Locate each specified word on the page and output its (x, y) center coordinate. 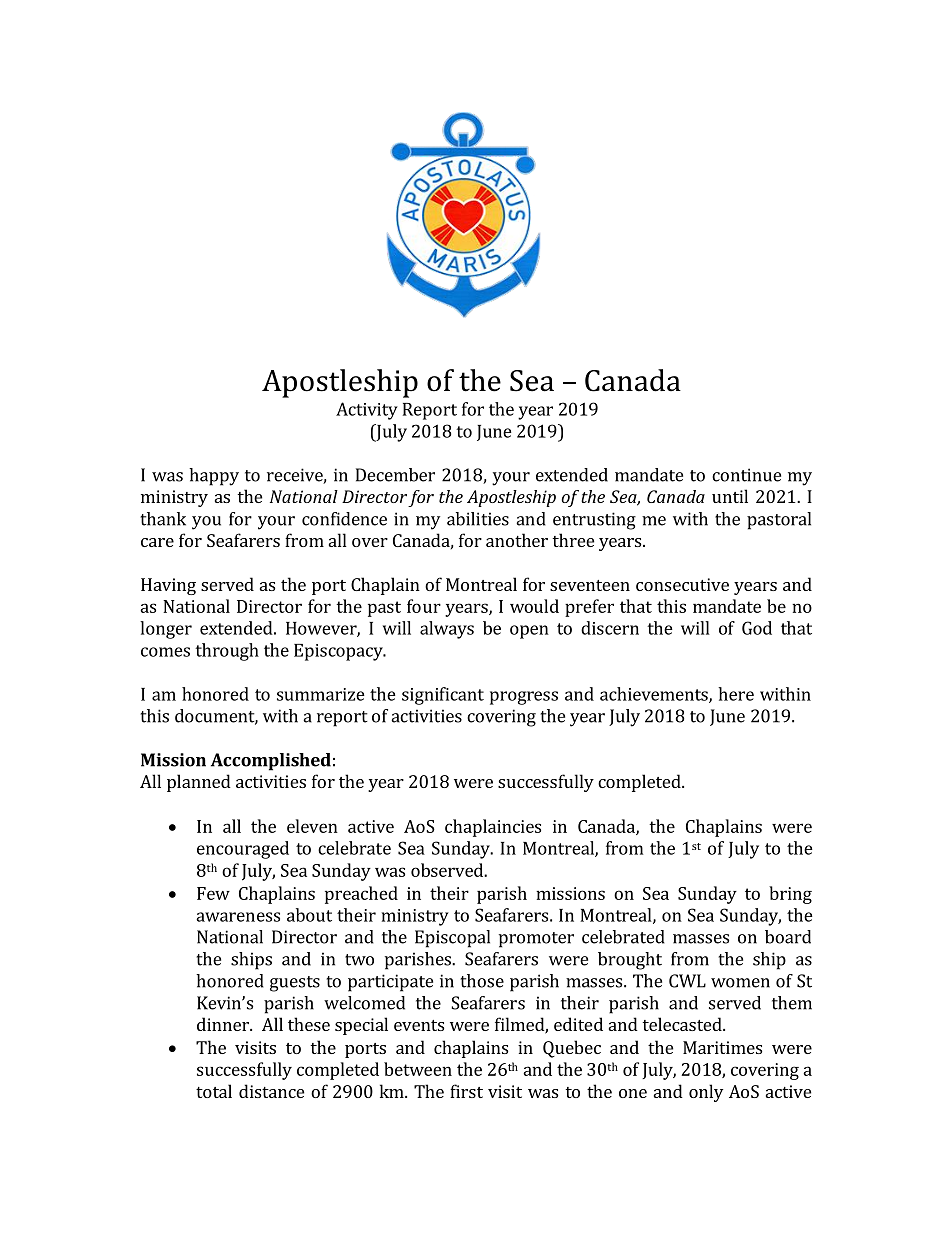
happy (214, 477)
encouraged (243, 850)
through (227, 652)
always (447, 630)
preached (361, 895)
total (214, 1091)
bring (790, 895)
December (395, 475)
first (466, 1091)
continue (746, 475)
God (757, 628)
